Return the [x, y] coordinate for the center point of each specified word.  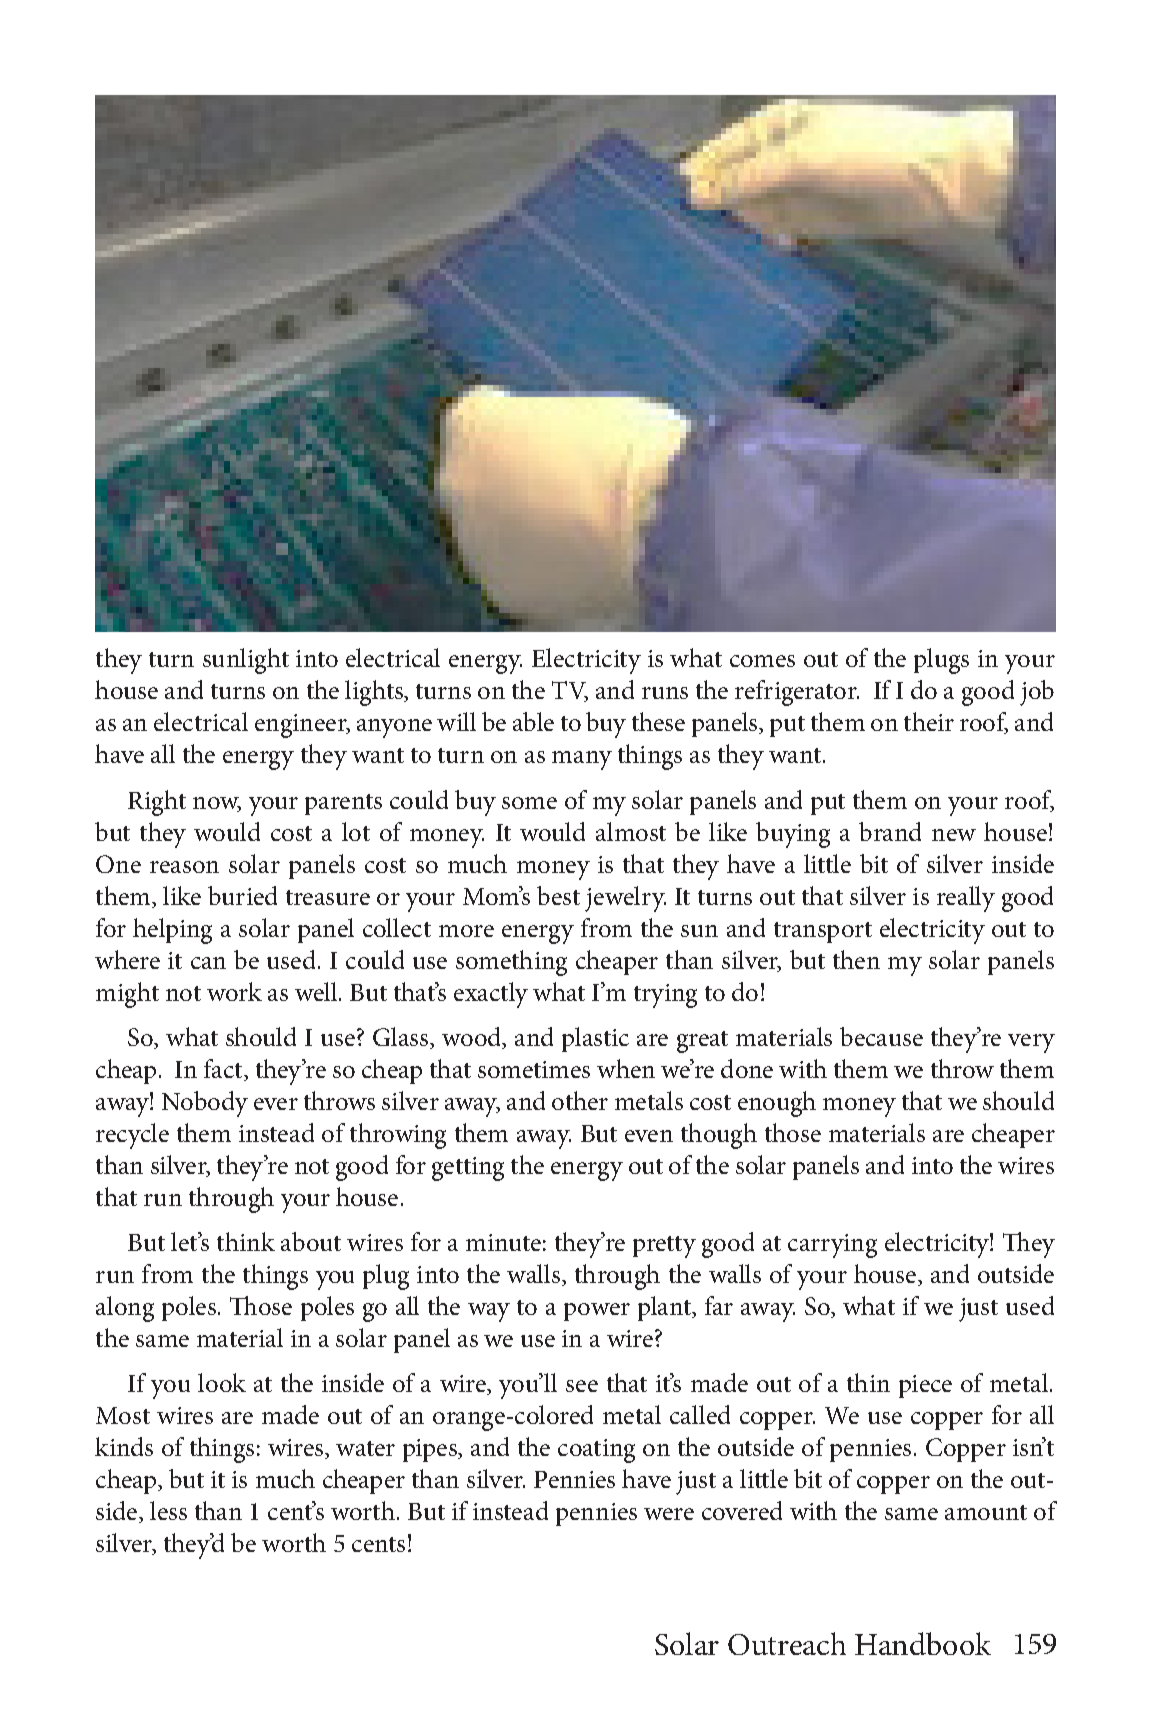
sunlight [246, 661]
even [649, 1136]
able [533, 721]
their [929, 721]
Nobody [205, 1104]
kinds [124, 1446]
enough [777, 1104]
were [669, 1514]
